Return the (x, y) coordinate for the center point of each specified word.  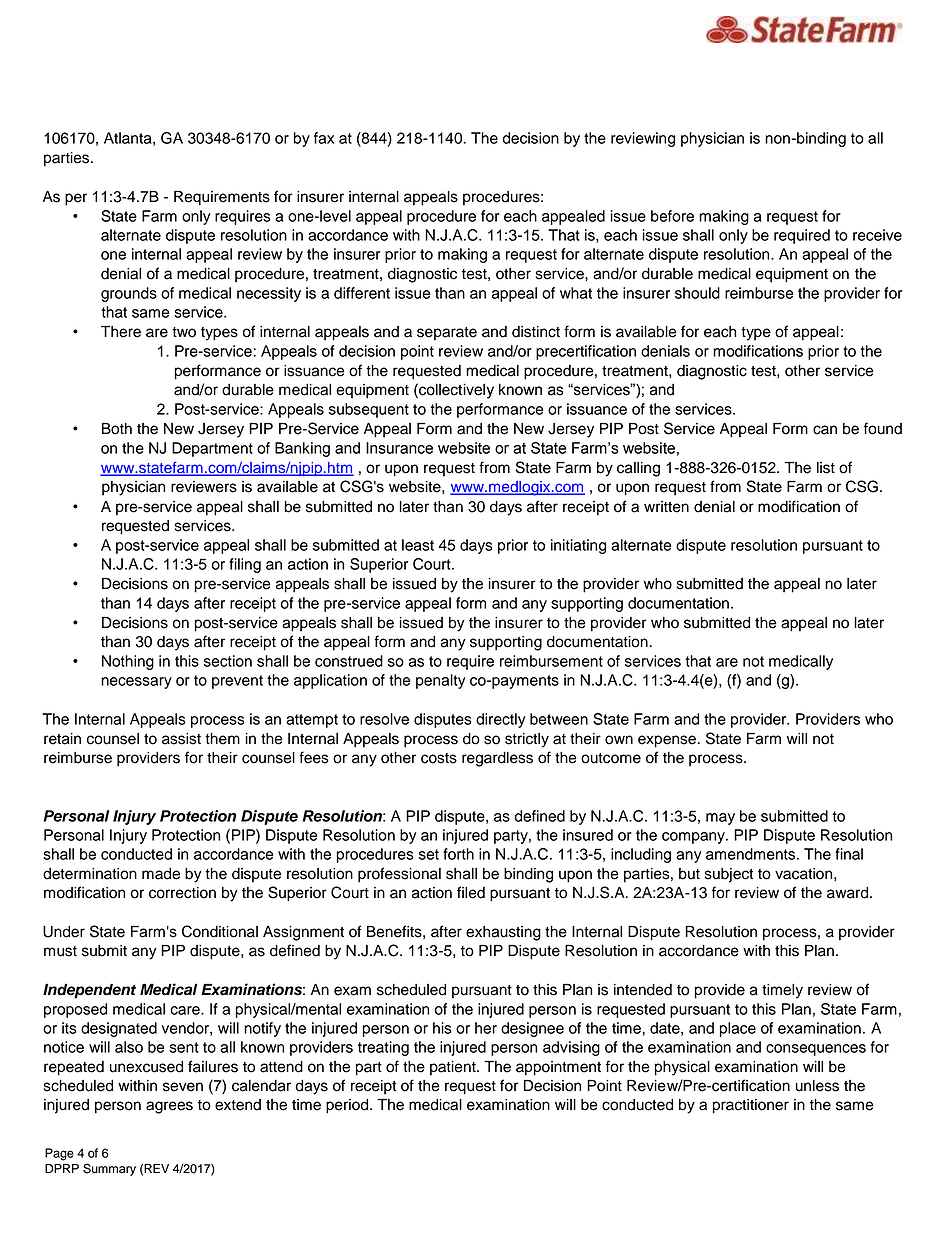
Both (117, 429)
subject (729, 875)
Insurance (399, 448)
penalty (441, 681)
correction (182, 893)
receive (877, 235)
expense (668, 741)
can (825, 430)
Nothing (128, 662)
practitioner (751, 1106)
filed (471, 892)
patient (454, 1068)
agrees (169, 1107)
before (672, 216)
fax (324, 138)
